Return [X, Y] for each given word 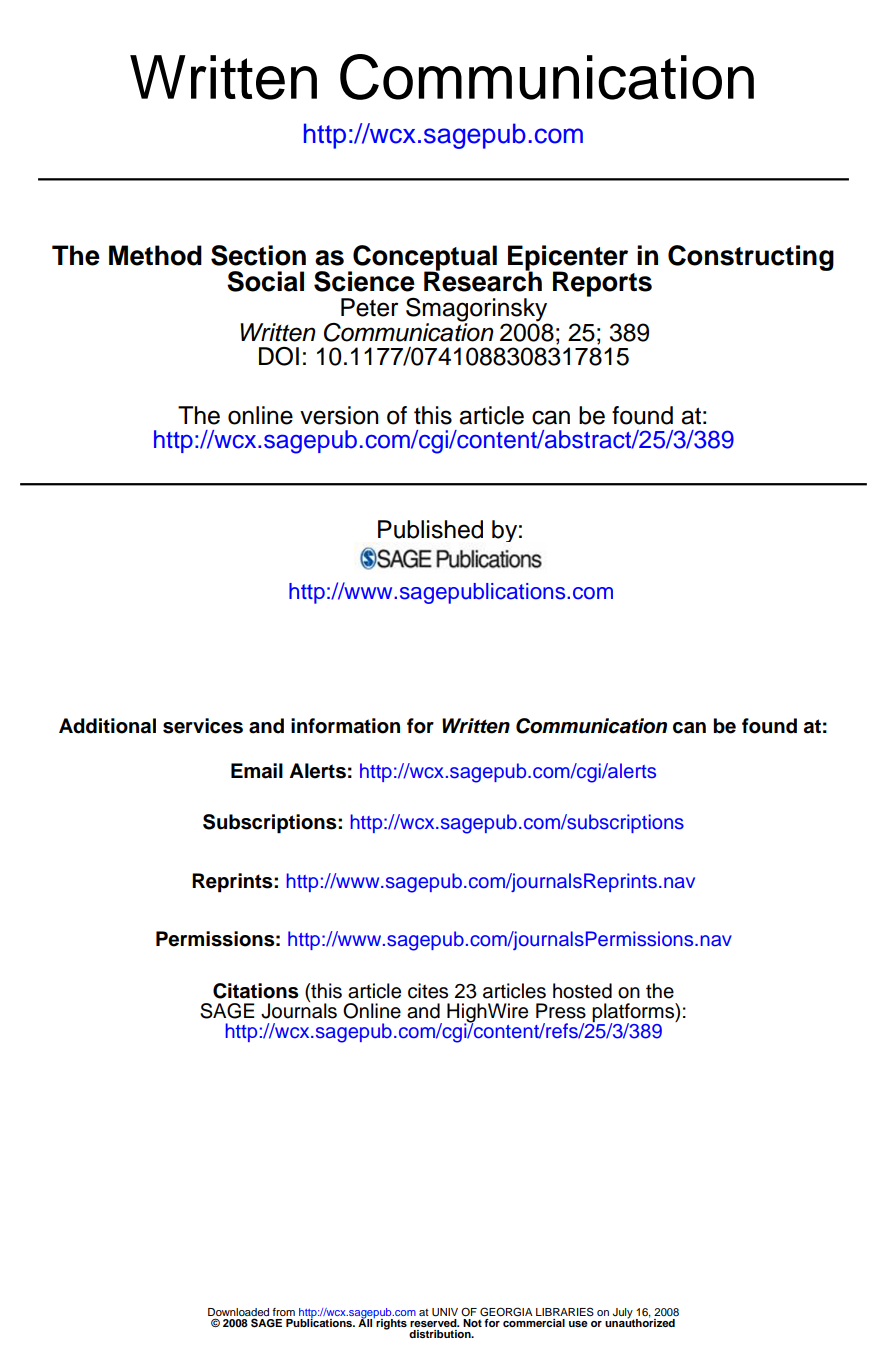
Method [155, 255]
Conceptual [424, 259]
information [345, 726]
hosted [582, 991]
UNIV [445, 1312]
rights [390, 1323]
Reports [602, 284]
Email [257, 771]
